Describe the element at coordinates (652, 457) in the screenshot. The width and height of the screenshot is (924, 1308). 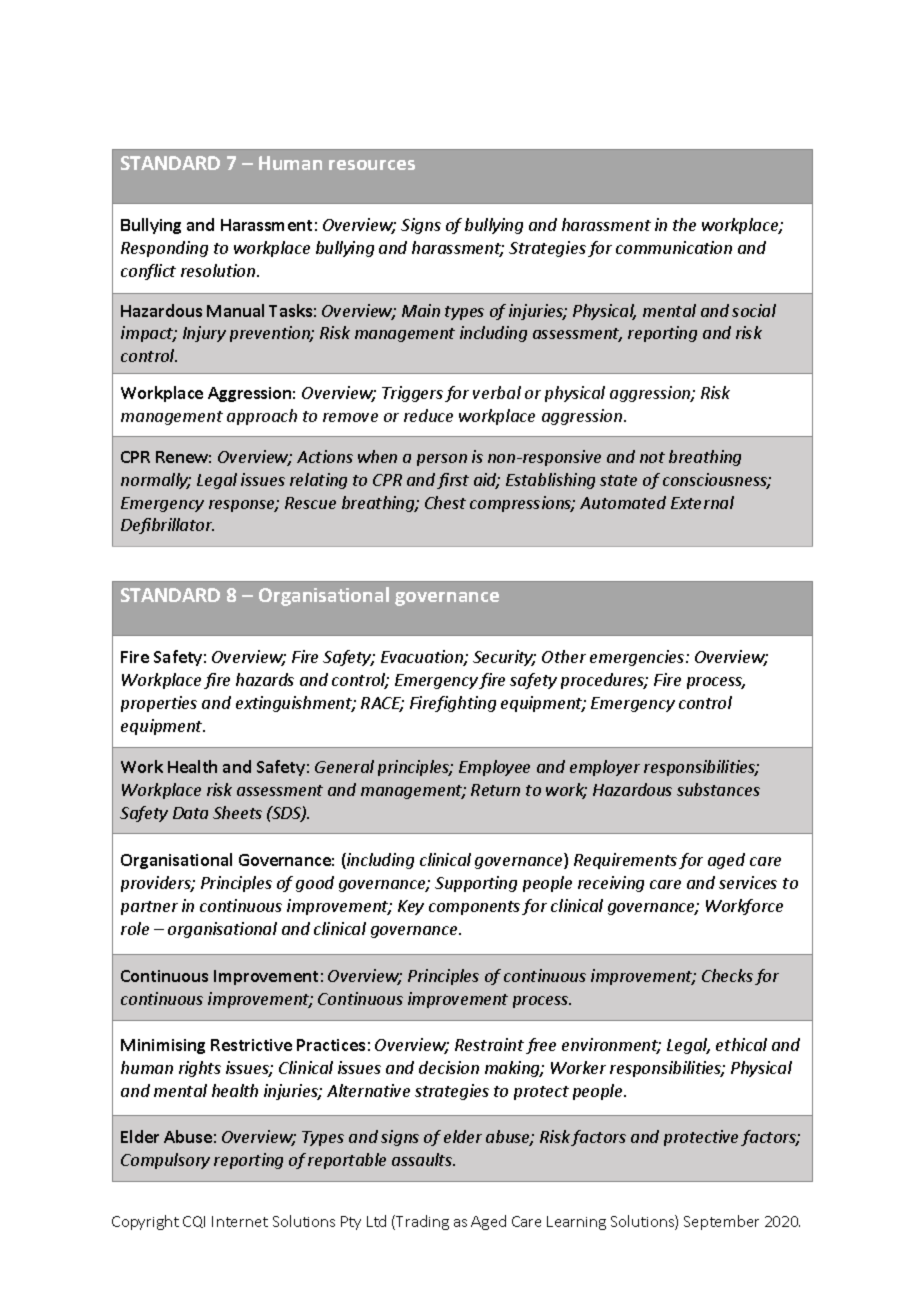
I see `not` at that location.
